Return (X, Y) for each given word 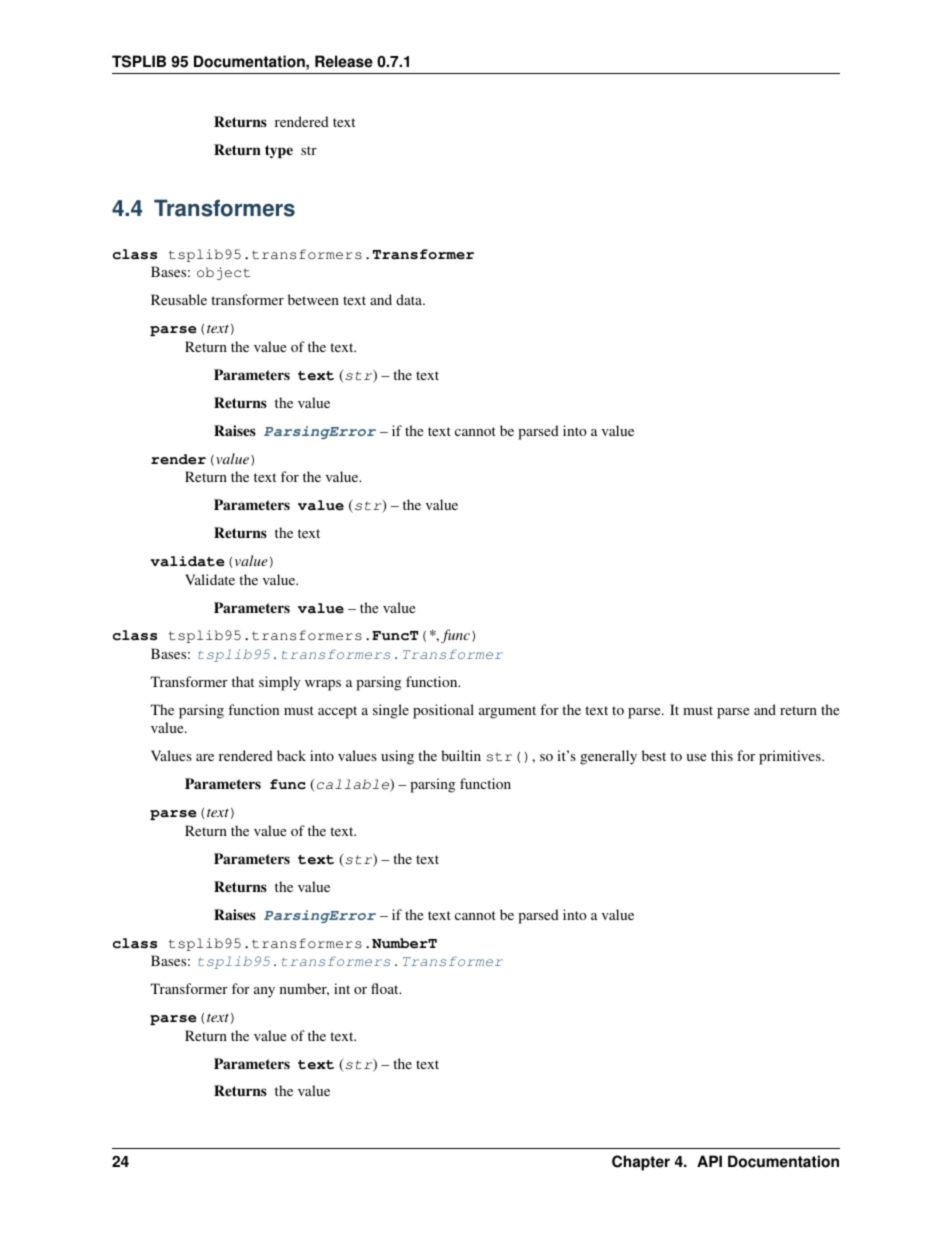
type (279, 151)
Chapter (641, 1163)
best (654, 755)
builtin (461, 755)
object (223, 273)
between (313, 299)
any (264, 992)
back (291, 755)
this (722, 755)
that (243, 681)
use (696, 757)
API (709, 1161)
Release (344, 61)
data (410, 299)
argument (507, 712)
